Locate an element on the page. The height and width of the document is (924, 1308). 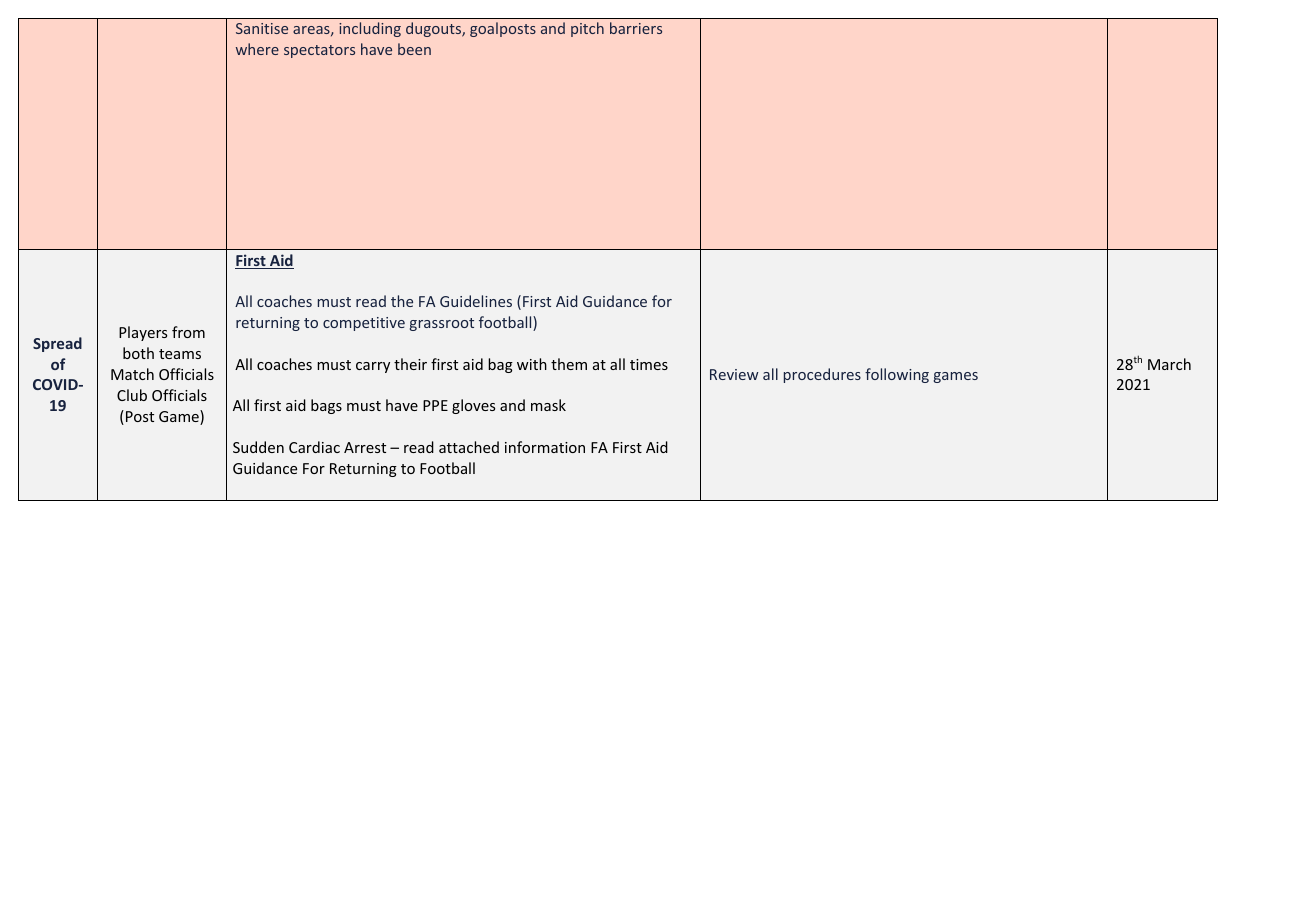
March is located at coordinates (1169, 364).
